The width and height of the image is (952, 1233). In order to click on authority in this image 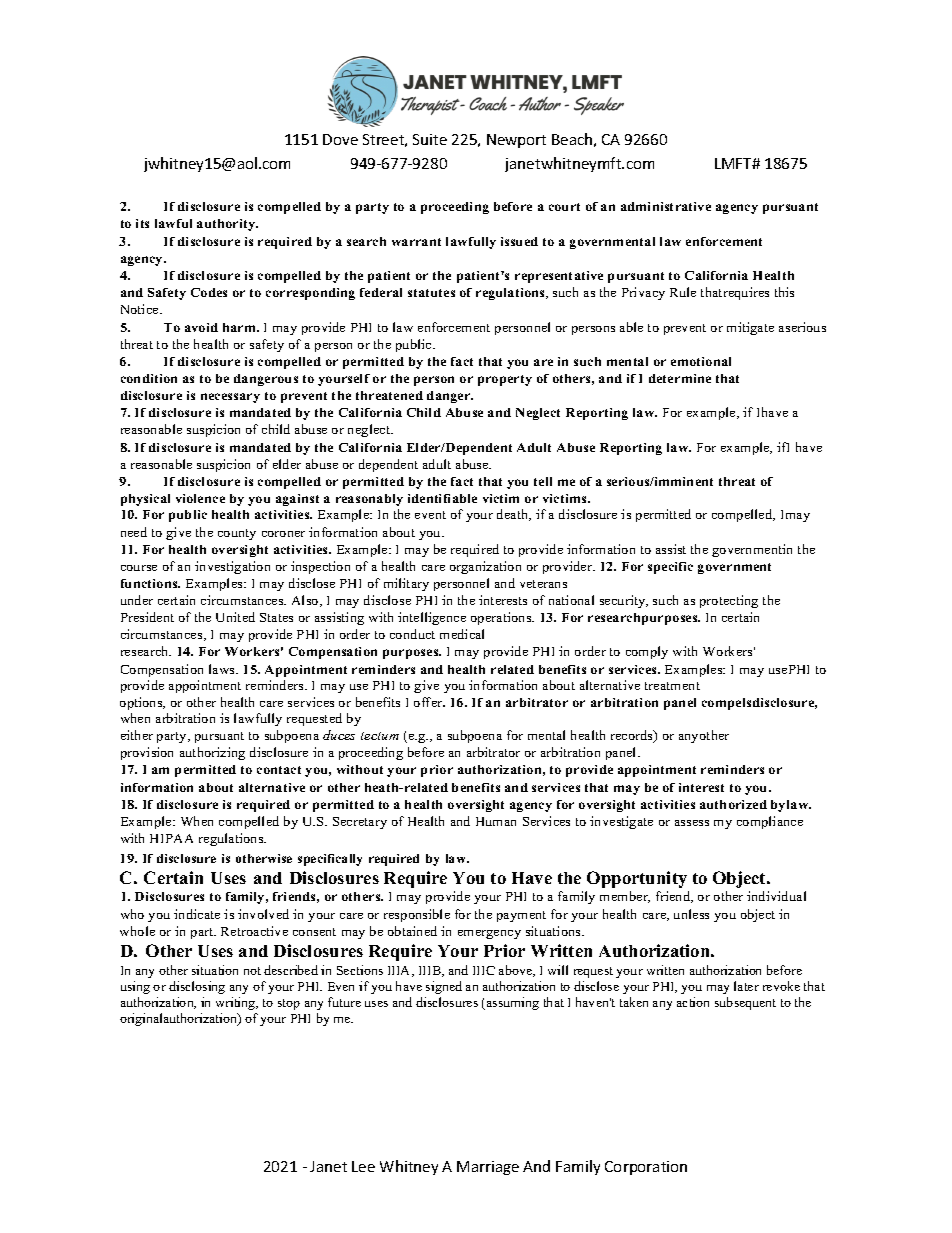, I will do `click(227, 225)`.
